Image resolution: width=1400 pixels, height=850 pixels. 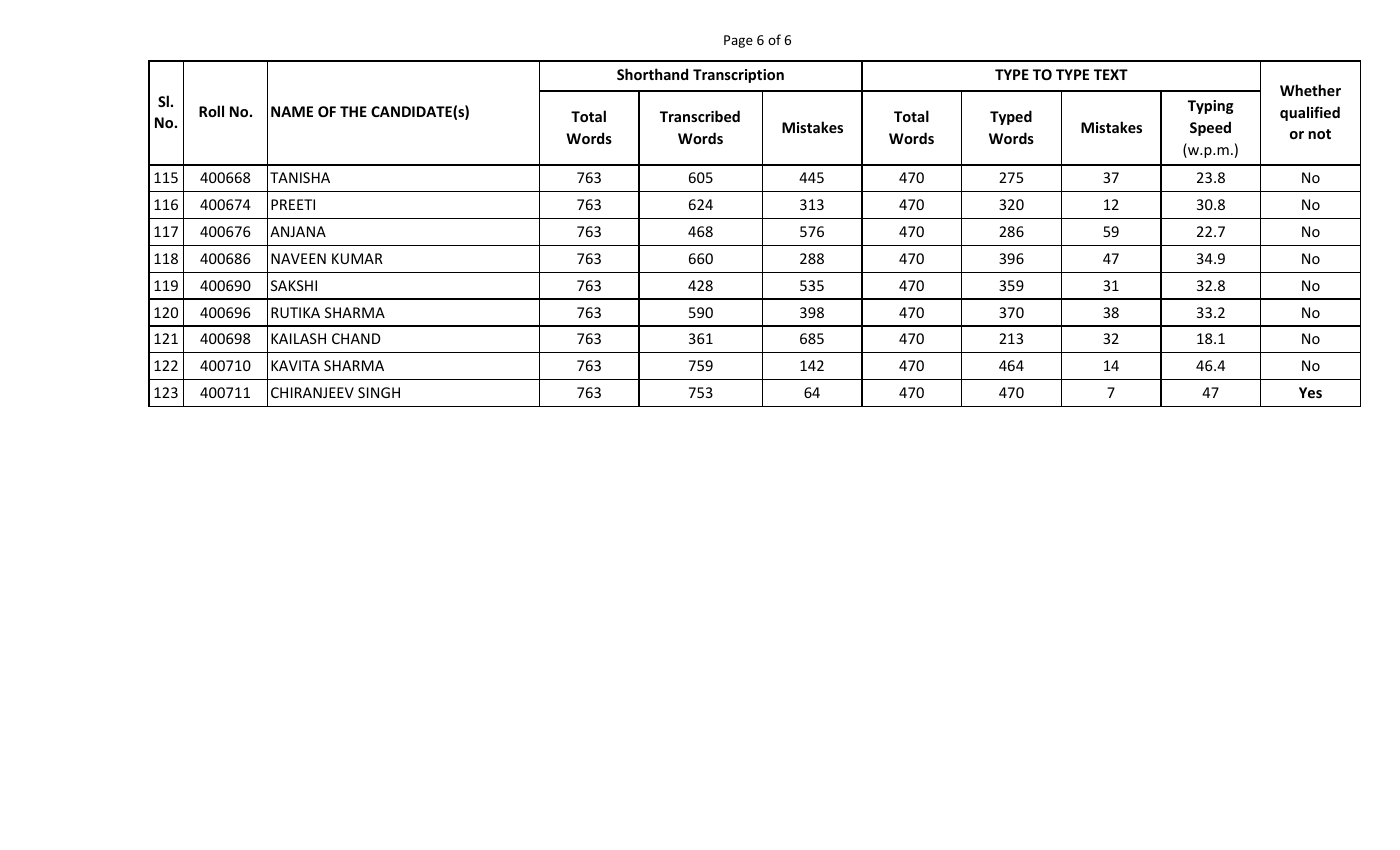 I want to click on SINGH, so click(x=379, y=392).
